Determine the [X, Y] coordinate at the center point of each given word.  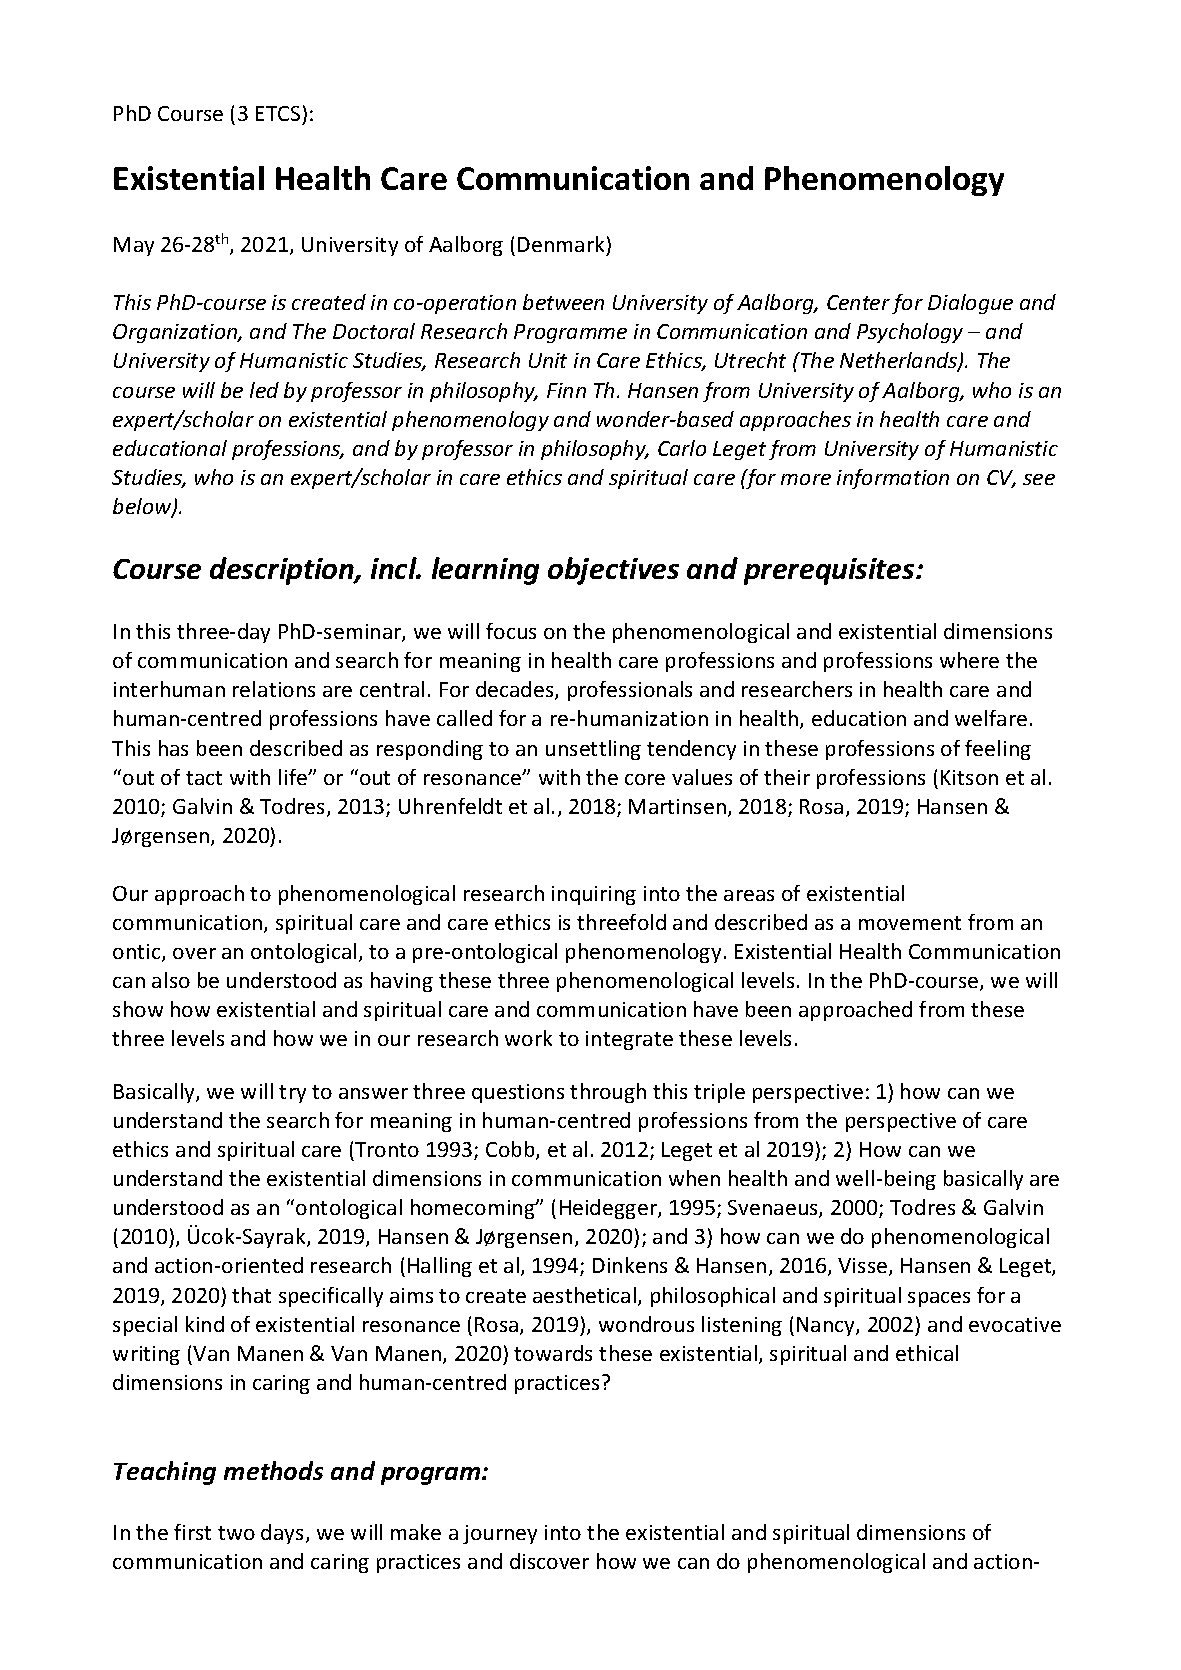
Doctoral [374, 331]
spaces [939, 1299]
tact [204, 778]
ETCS [279, 115]
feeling [998, 750]
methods [273, 1470]
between [563, 302]
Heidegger [609, 1209]
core [645, 779]
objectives [613, 571]
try [292, 1094]
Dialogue [970, 304]
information [893, 479]
